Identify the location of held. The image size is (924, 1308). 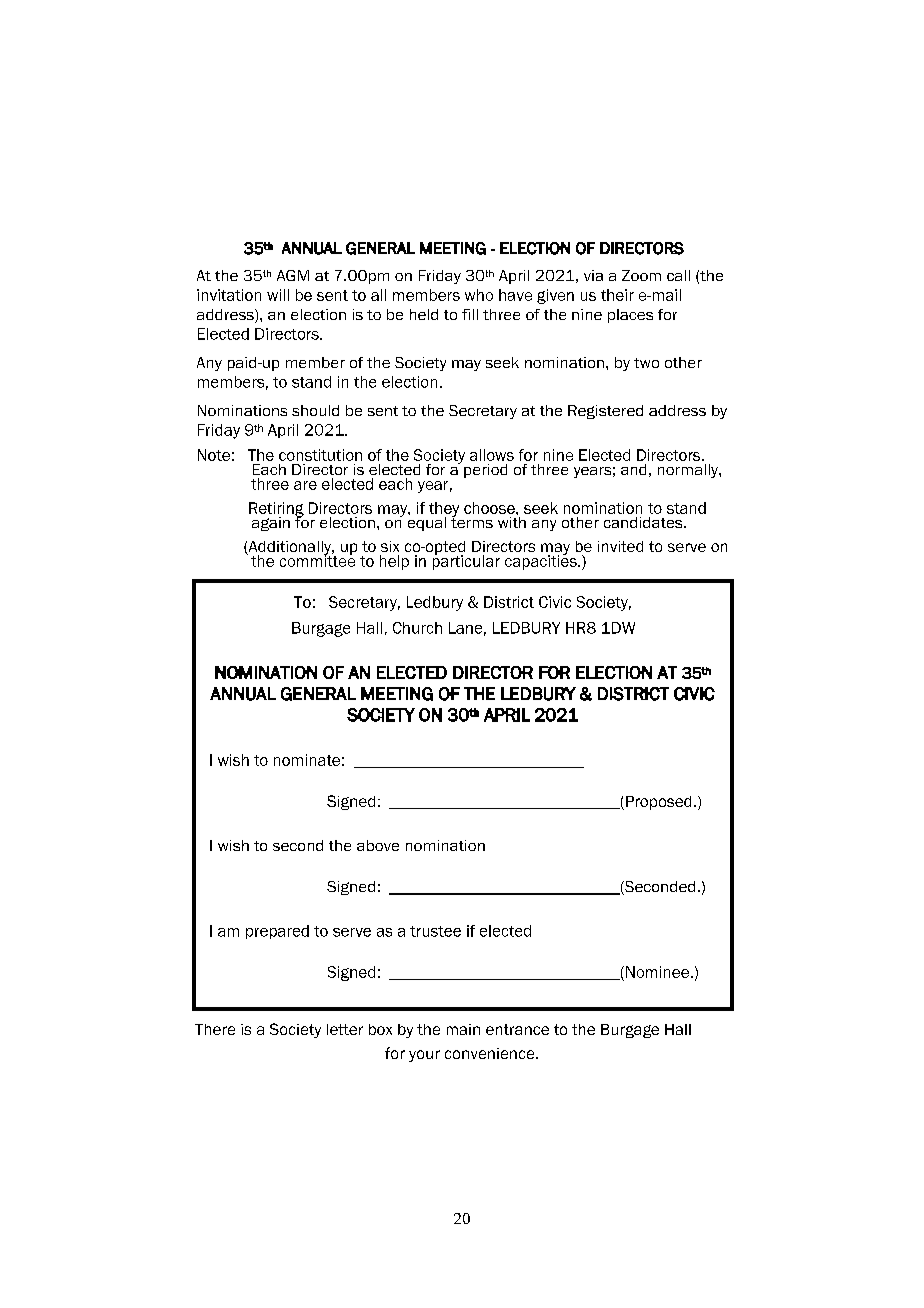
(424, 314).
